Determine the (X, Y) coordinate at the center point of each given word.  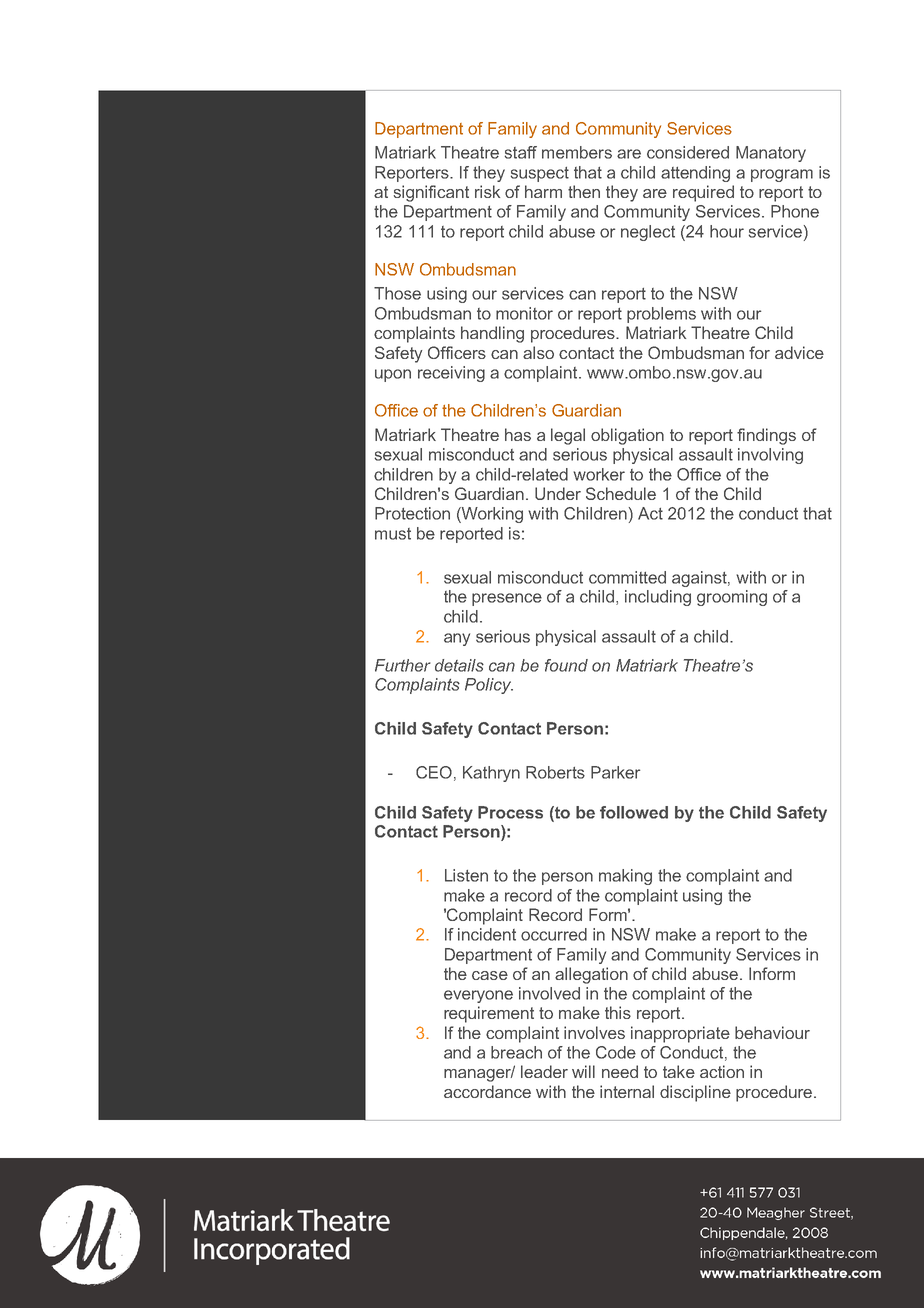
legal (568, 436)
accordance (487, 1091)
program (782, 175)
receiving (451, 374)
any (457, 639)
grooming (732, 598)
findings (766, 436)
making (625, 877)
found (566, 665)
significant (431, 193)
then (584, 191)
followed (634, 812)
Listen (466, 875)
